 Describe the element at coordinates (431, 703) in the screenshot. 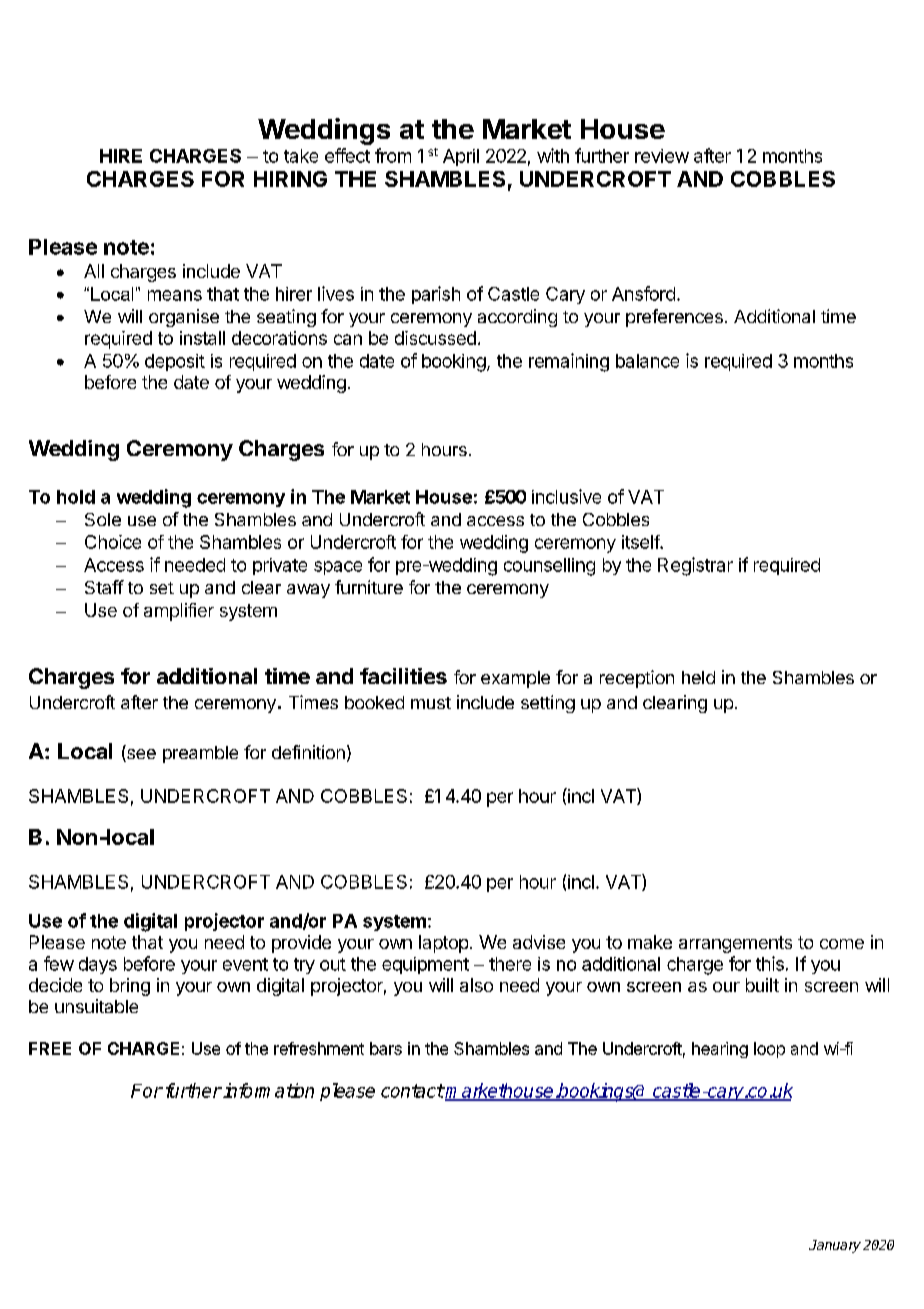

I see `must` at that location.
